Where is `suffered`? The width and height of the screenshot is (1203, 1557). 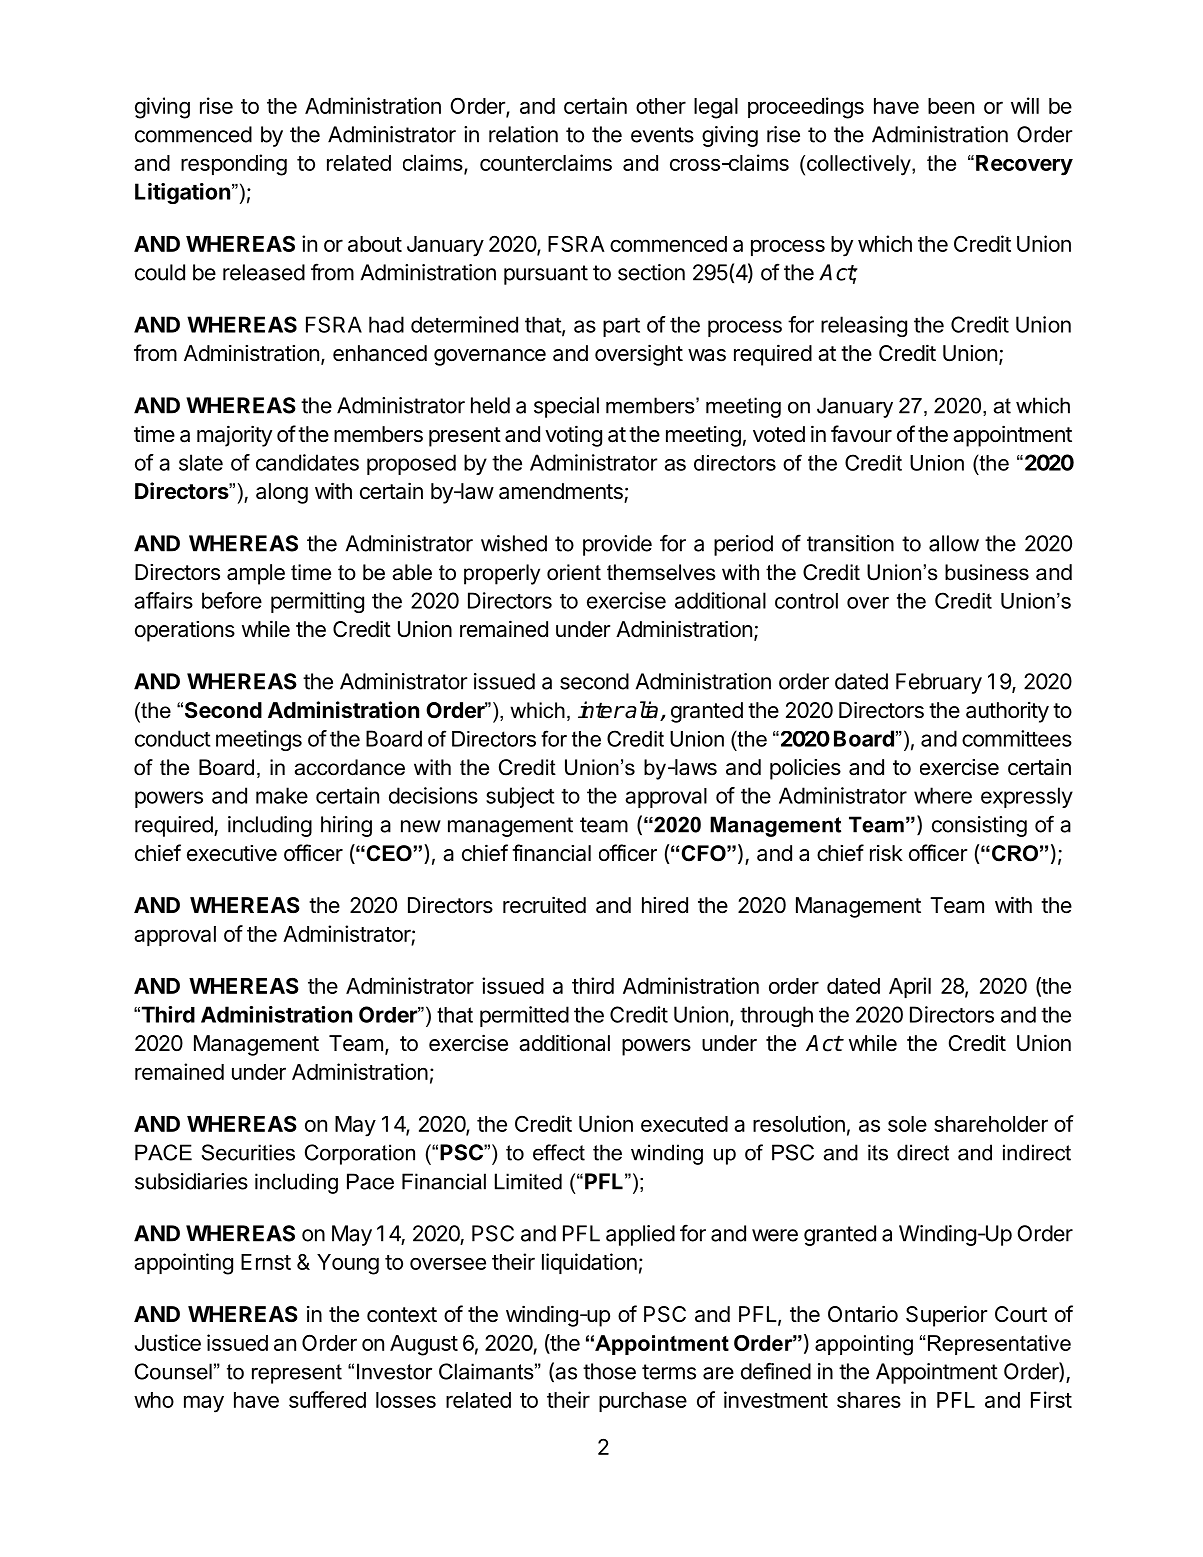
suffered is located at coordinates (327, 1399).
